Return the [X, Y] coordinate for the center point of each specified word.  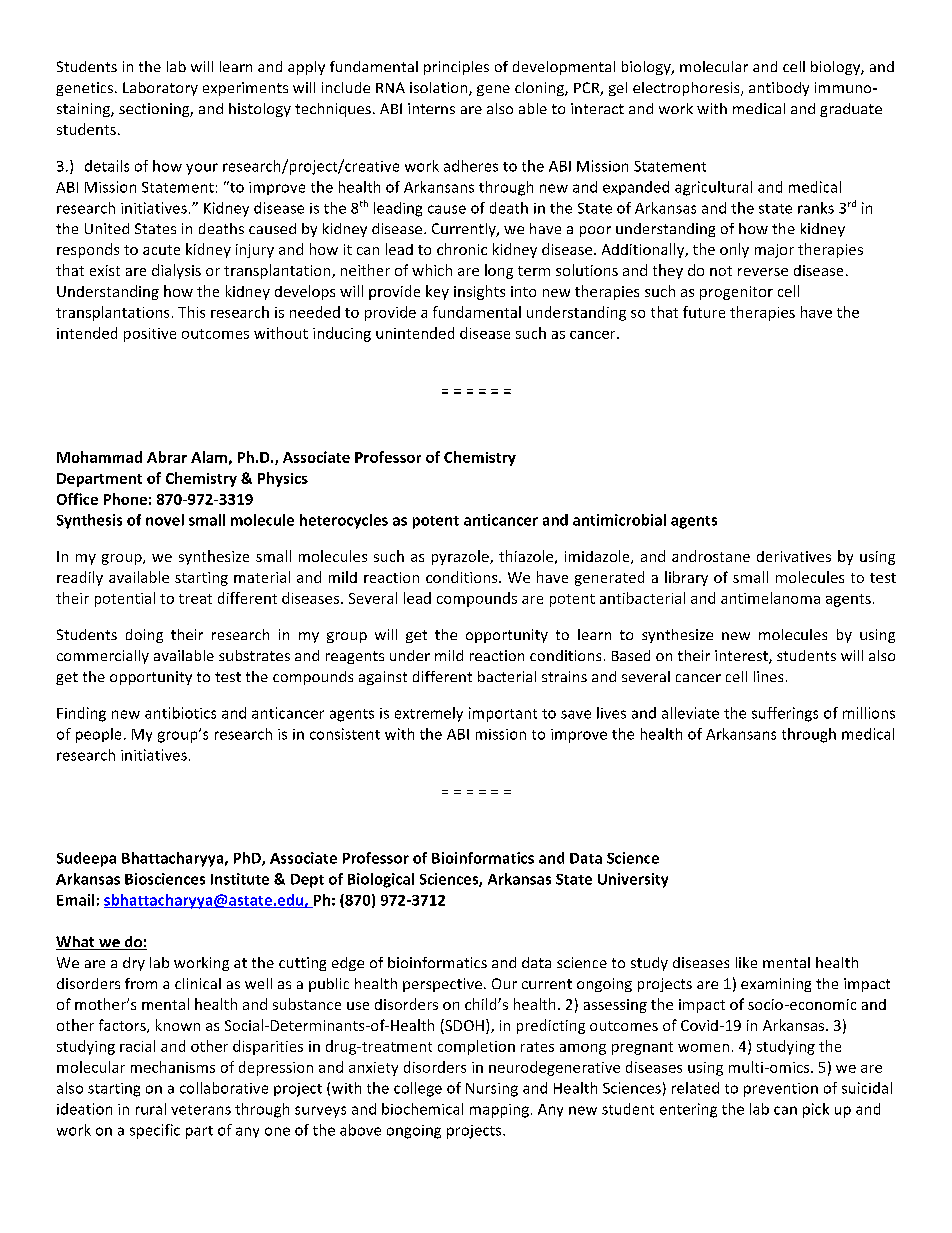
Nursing [492, 1090]
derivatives [794, 556]
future [704, 312]
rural [151, 1109]
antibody [779, 89]
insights [479, 292]
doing [144, 636]
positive [150, 335]
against [383, 678]
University [633, 880]
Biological [381, 880]
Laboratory [160, 89]
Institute [240, 879]
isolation [440, 89]
